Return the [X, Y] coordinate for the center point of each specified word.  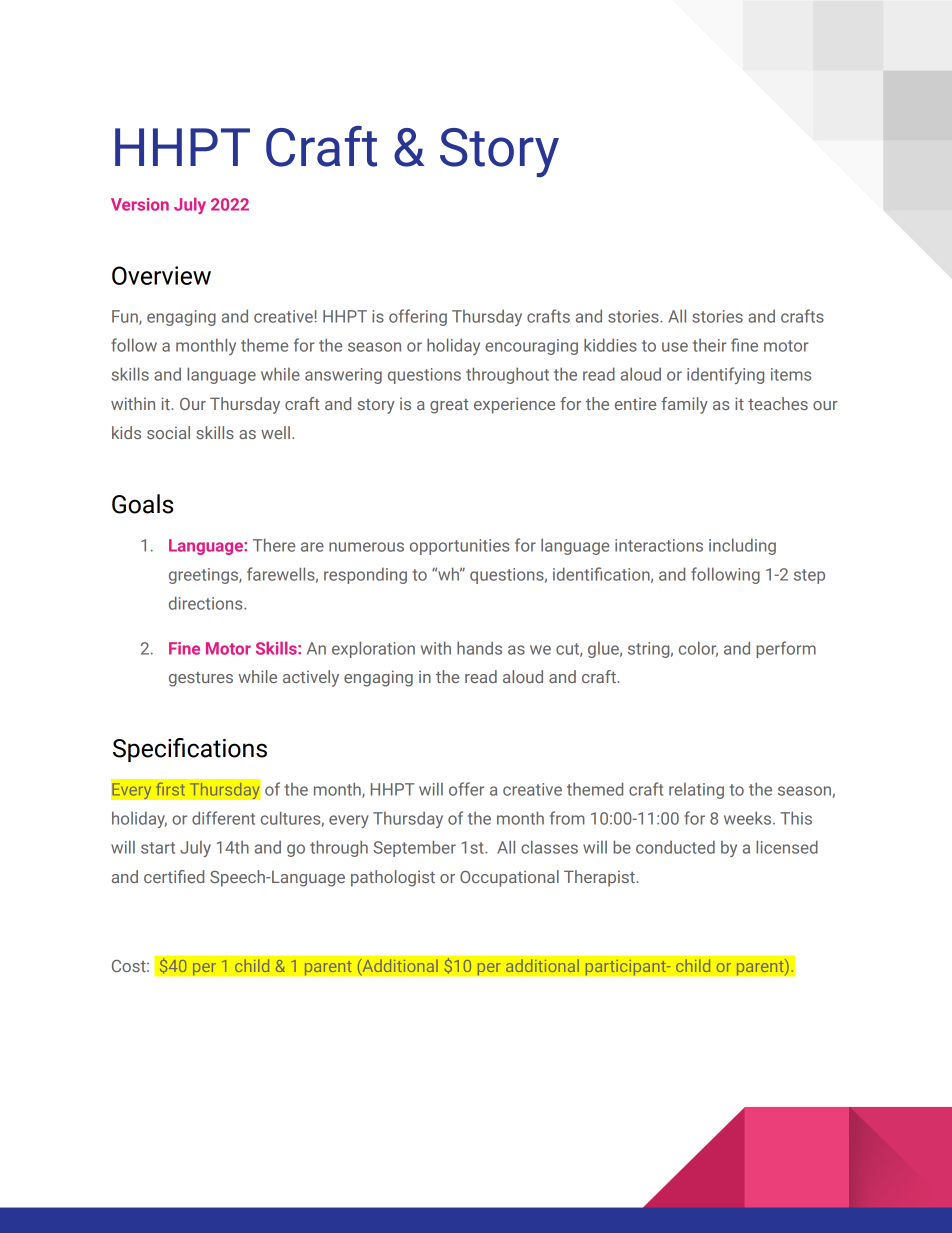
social [168, 432]
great [449, 406]
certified [174, 876]
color [698, 649]
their [710, 345]
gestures [201, 679]
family [684, 405]
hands [479, 648]
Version [140, 204]
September [415, 848]
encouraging [531, 347]
